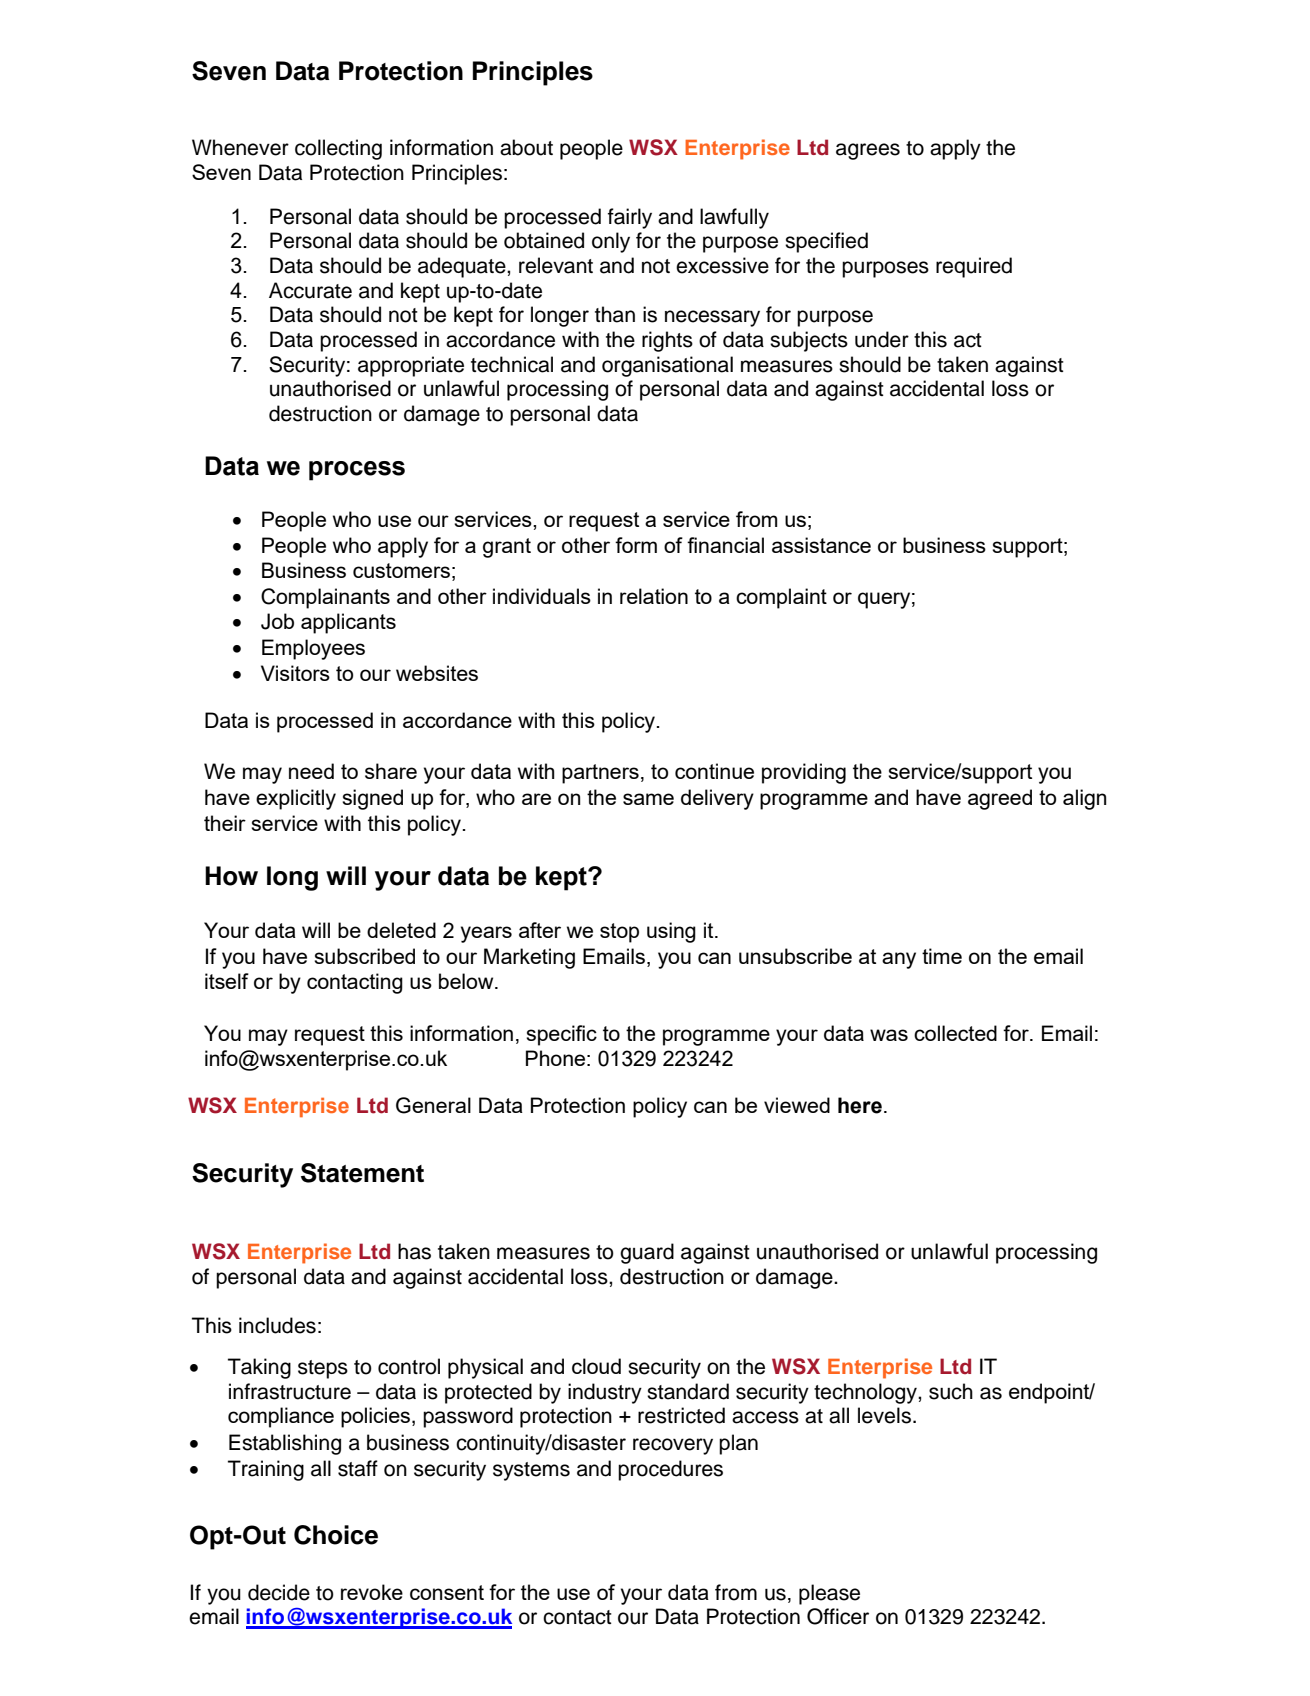 The height and width of the page is (1696, 1310). I want to click on time, so click(942, 956).
